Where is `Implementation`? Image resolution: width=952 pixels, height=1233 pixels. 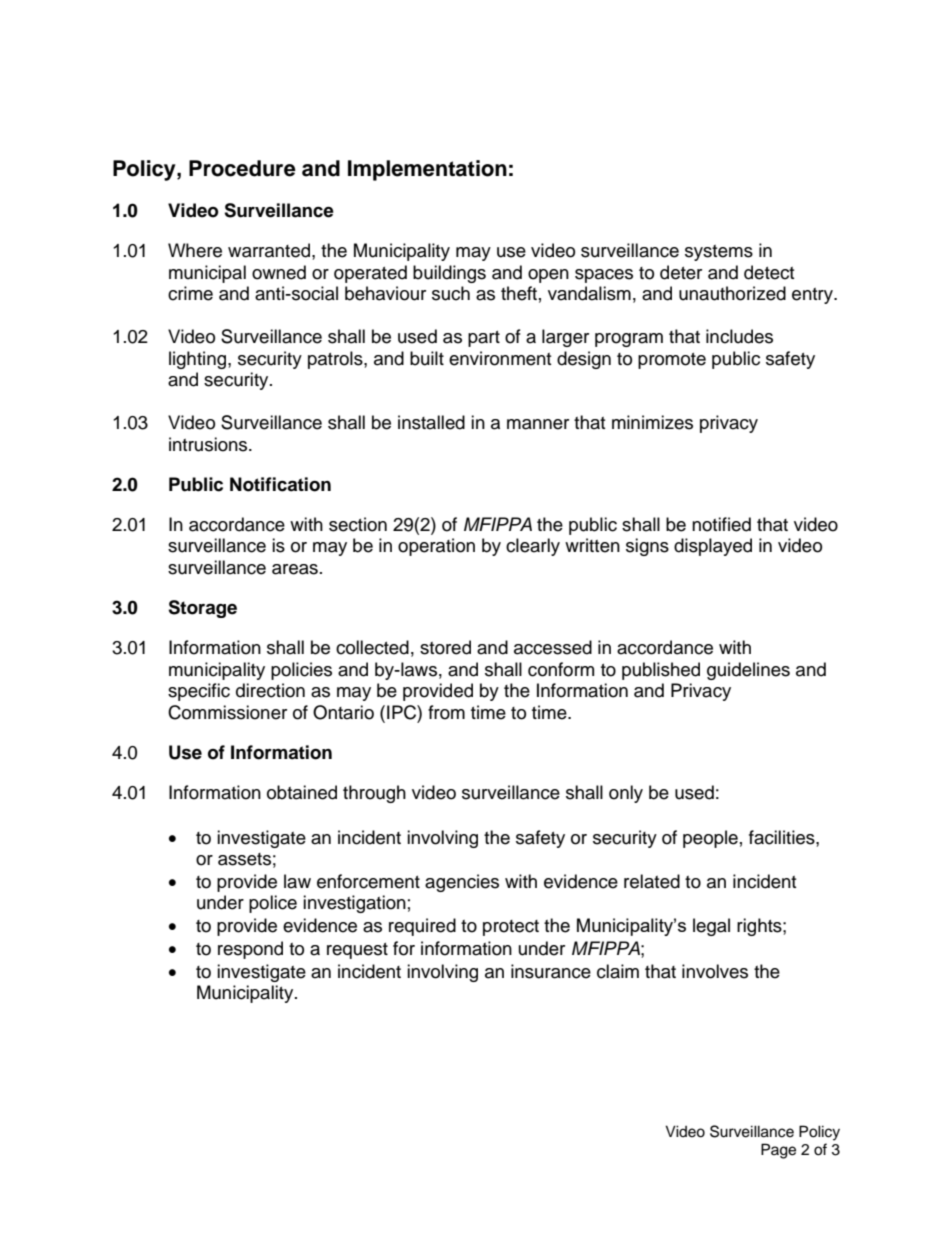 Implementation is located at coordinates (427, 170).
